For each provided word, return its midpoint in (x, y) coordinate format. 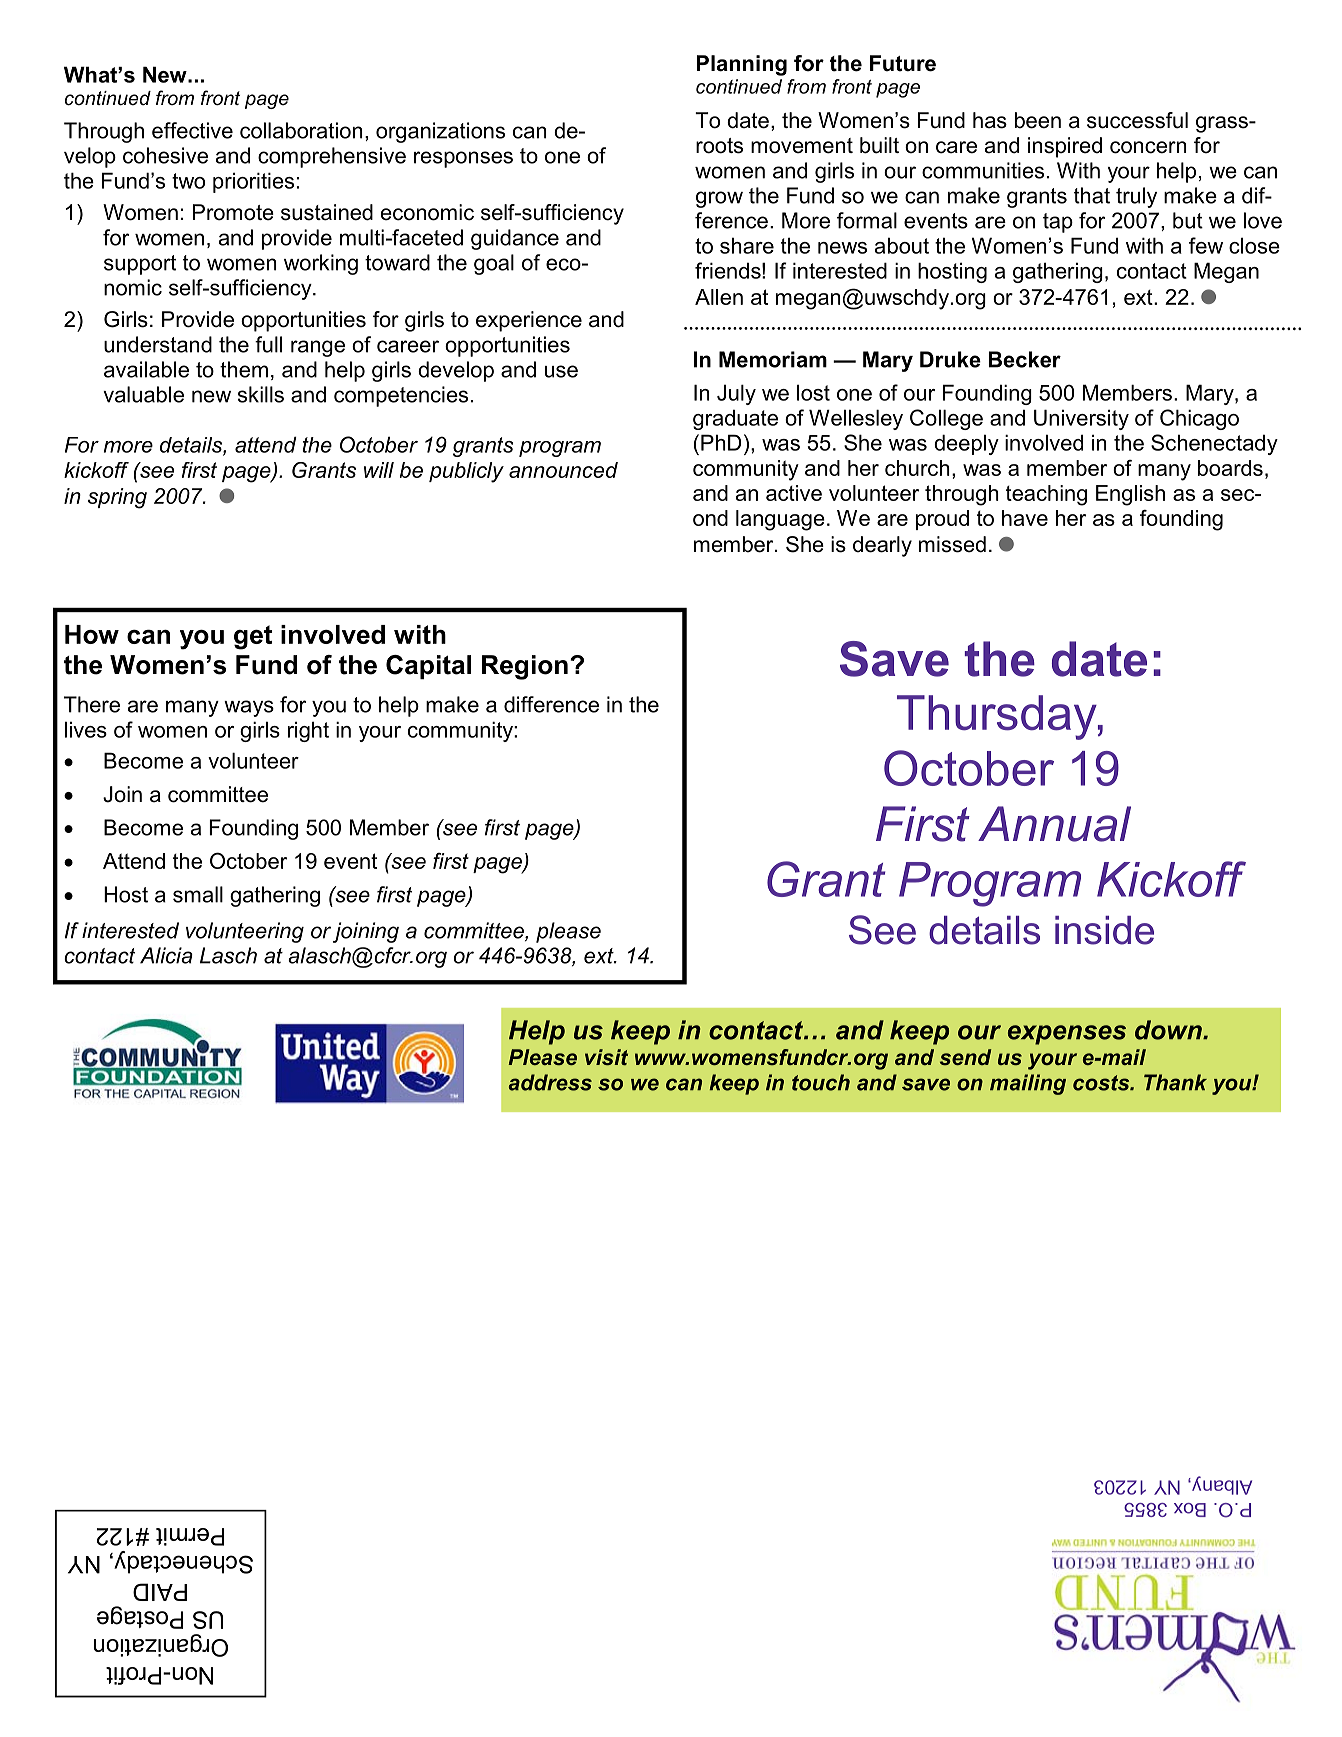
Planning (742, 65)
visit (606, 1057)
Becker (1025, 359)
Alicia (166, 955)
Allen (719, 297)
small (198, 894)
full (268, 344)
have (1025, 518)
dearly (882, 546)
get (253, 637)
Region (525, 667)
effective (192, 130)
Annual (1054, 824)
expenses (1067, 1035)
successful (1137, 120)
